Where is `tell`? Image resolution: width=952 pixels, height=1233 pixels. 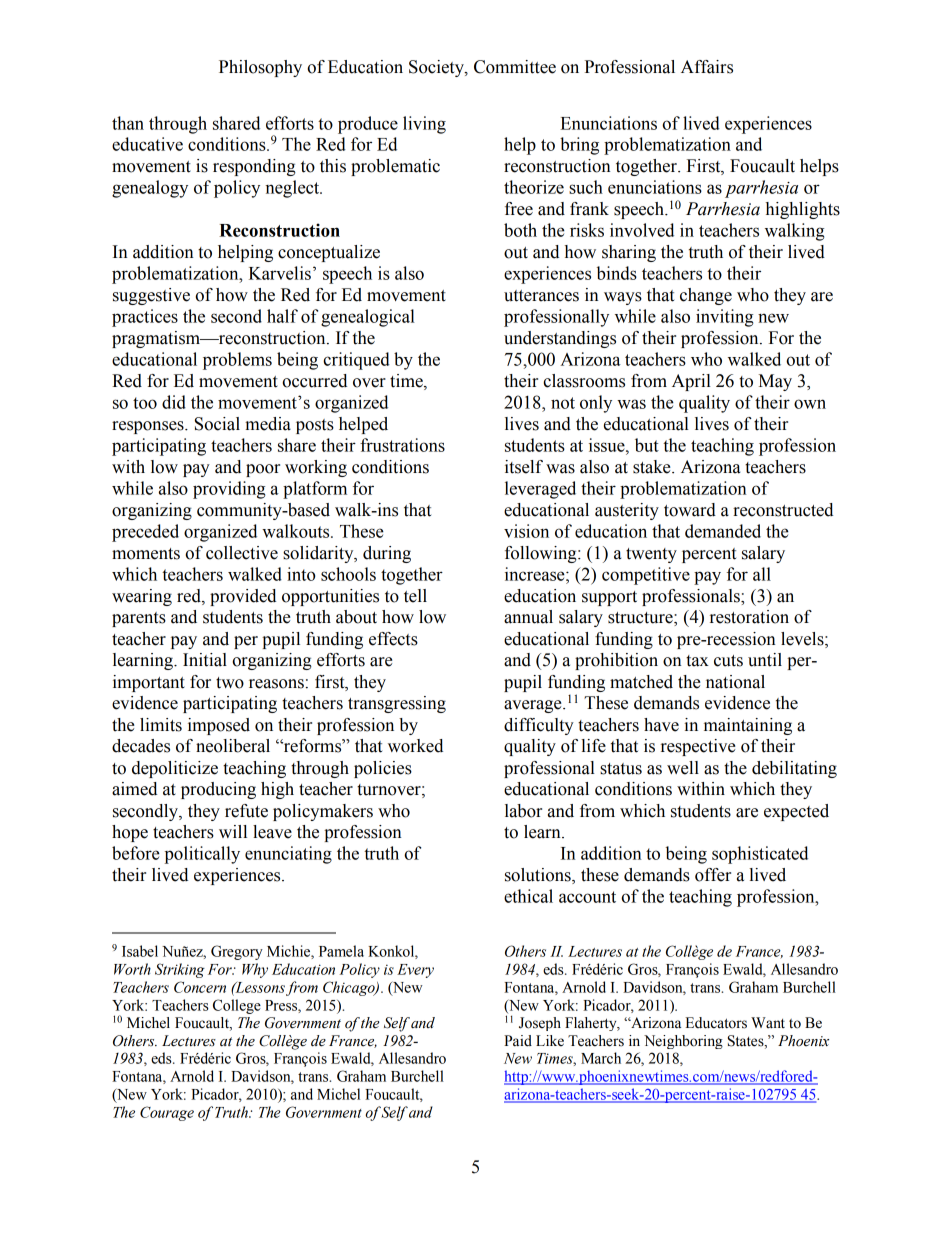
tell is located at coordinates (415, 596).
